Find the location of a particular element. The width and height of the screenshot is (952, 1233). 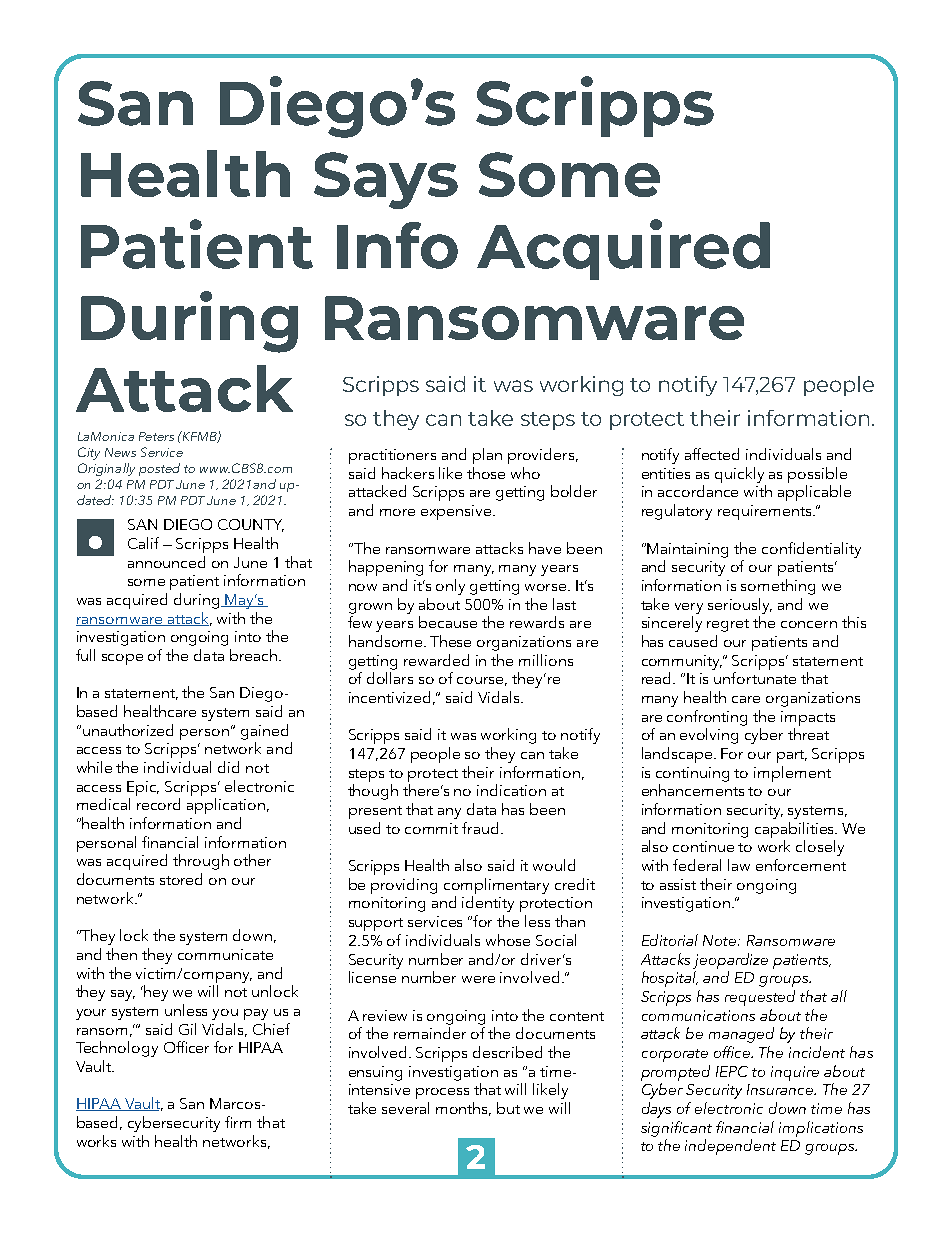

affected is located at coordinates (712, 454).
